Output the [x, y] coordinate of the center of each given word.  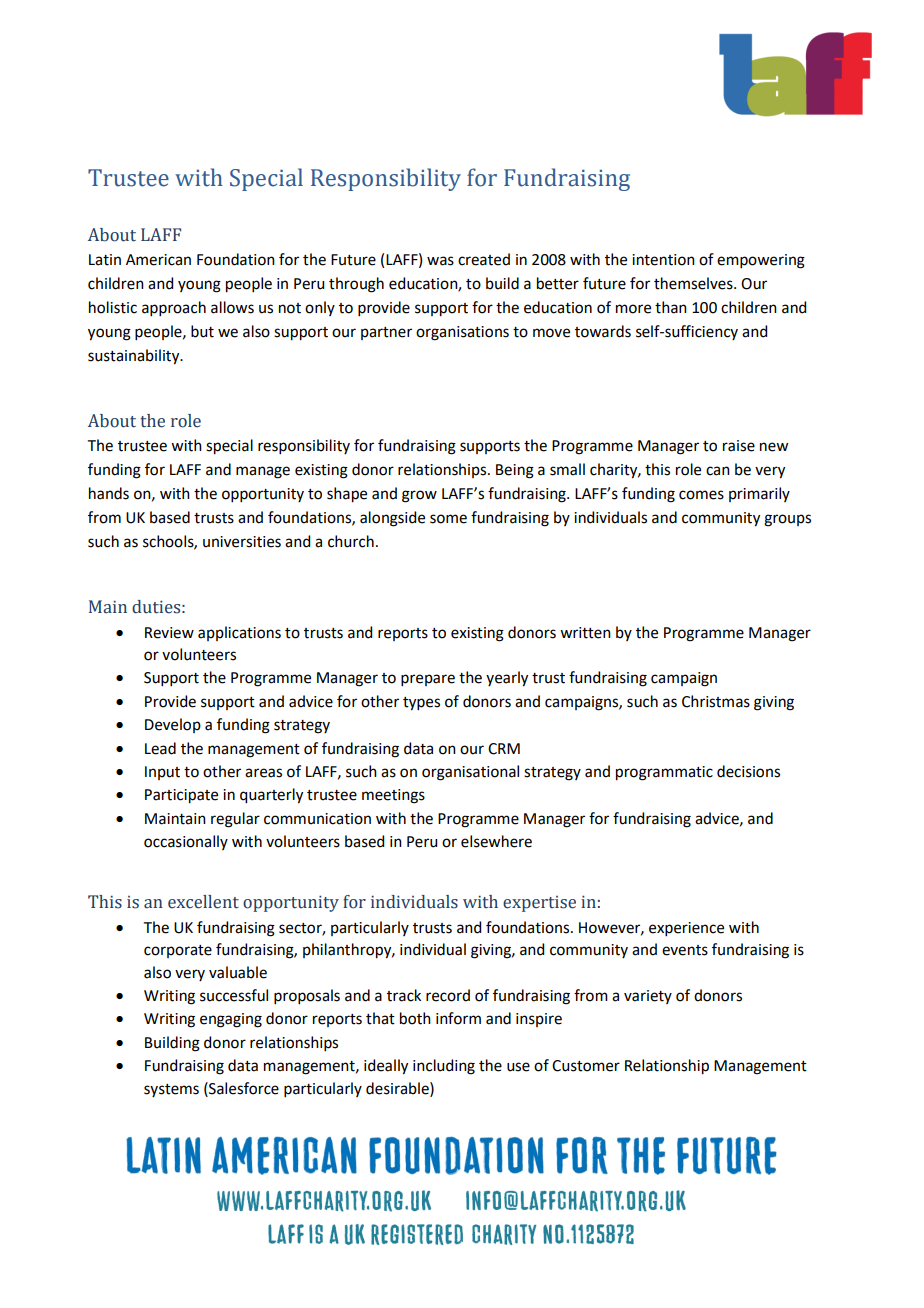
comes [701, 495]
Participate [181, 796]
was [440, 261]
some [448, 519]
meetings [393, 796]
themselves [694, 283]
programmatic [664, 773]
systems [171, 1090]
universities [242, 542]
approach [174, 308]
